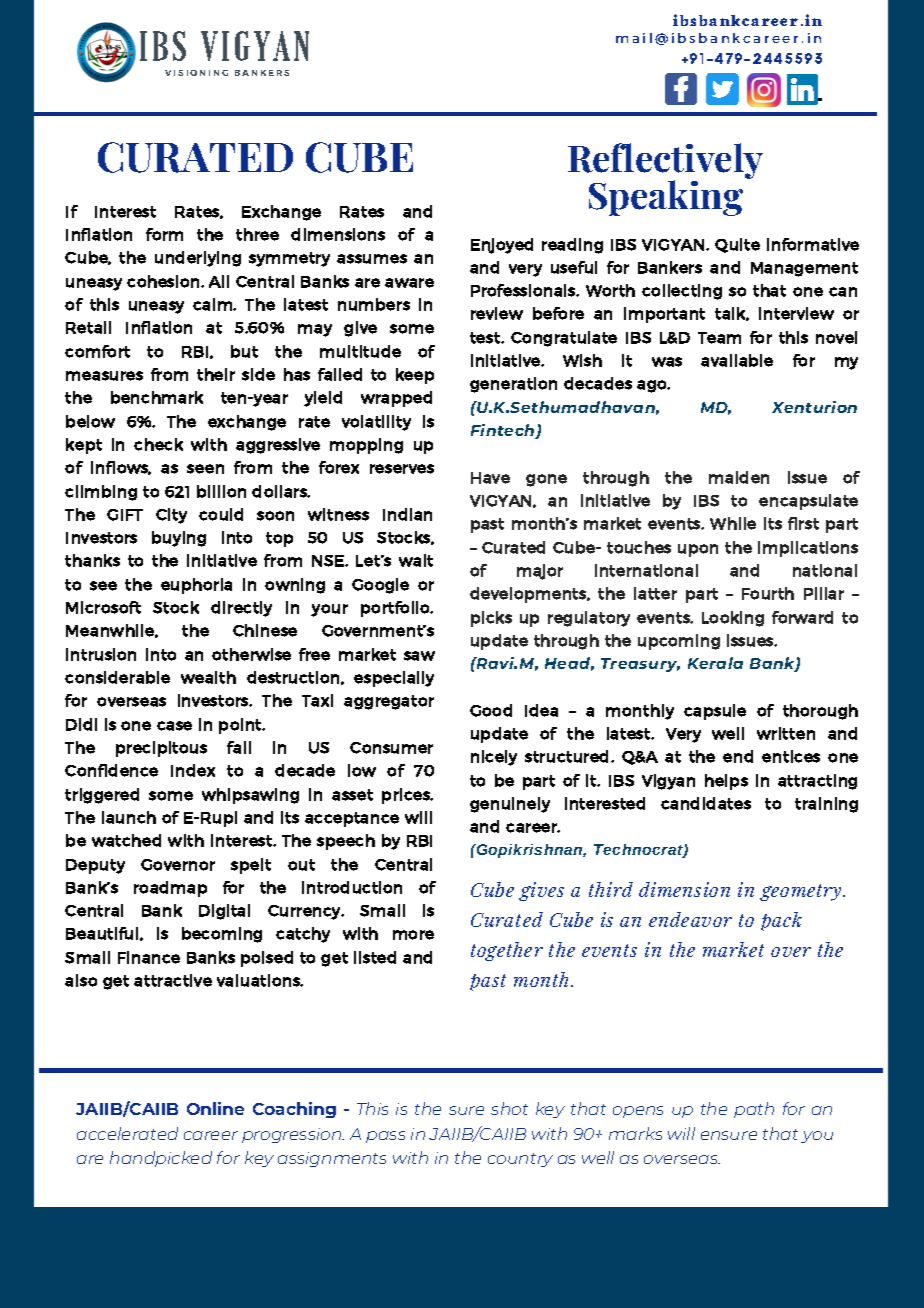 The width and height of the screenshot is (924, 1308). Describe the element at coordinates (666, 198) in the screenshot. I see `Speaking` at that location.
